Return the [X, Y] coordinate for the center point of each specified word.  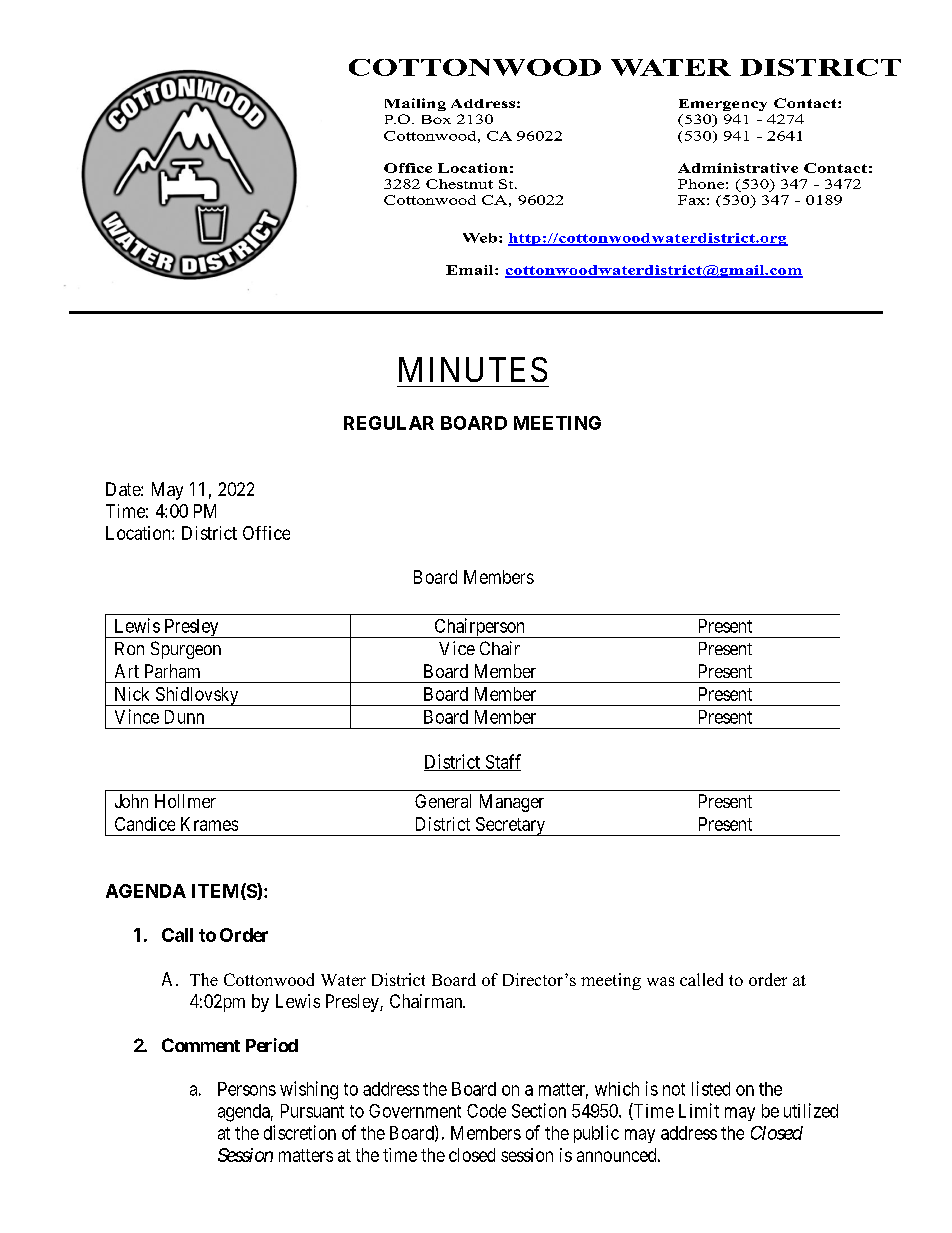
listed [711, 1088]
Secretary [510, 826]
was [660, 981]
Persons [247, 1089]
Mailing [415, 104]
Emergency [723, 105]
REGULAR [389, 423]
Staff [502, 762]
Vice [457, 648]
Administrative [738, 168]
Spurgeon [186, 650]
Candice [145, 824]
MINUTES [473, 369]
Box [436, 119]
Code [486, 1111]
